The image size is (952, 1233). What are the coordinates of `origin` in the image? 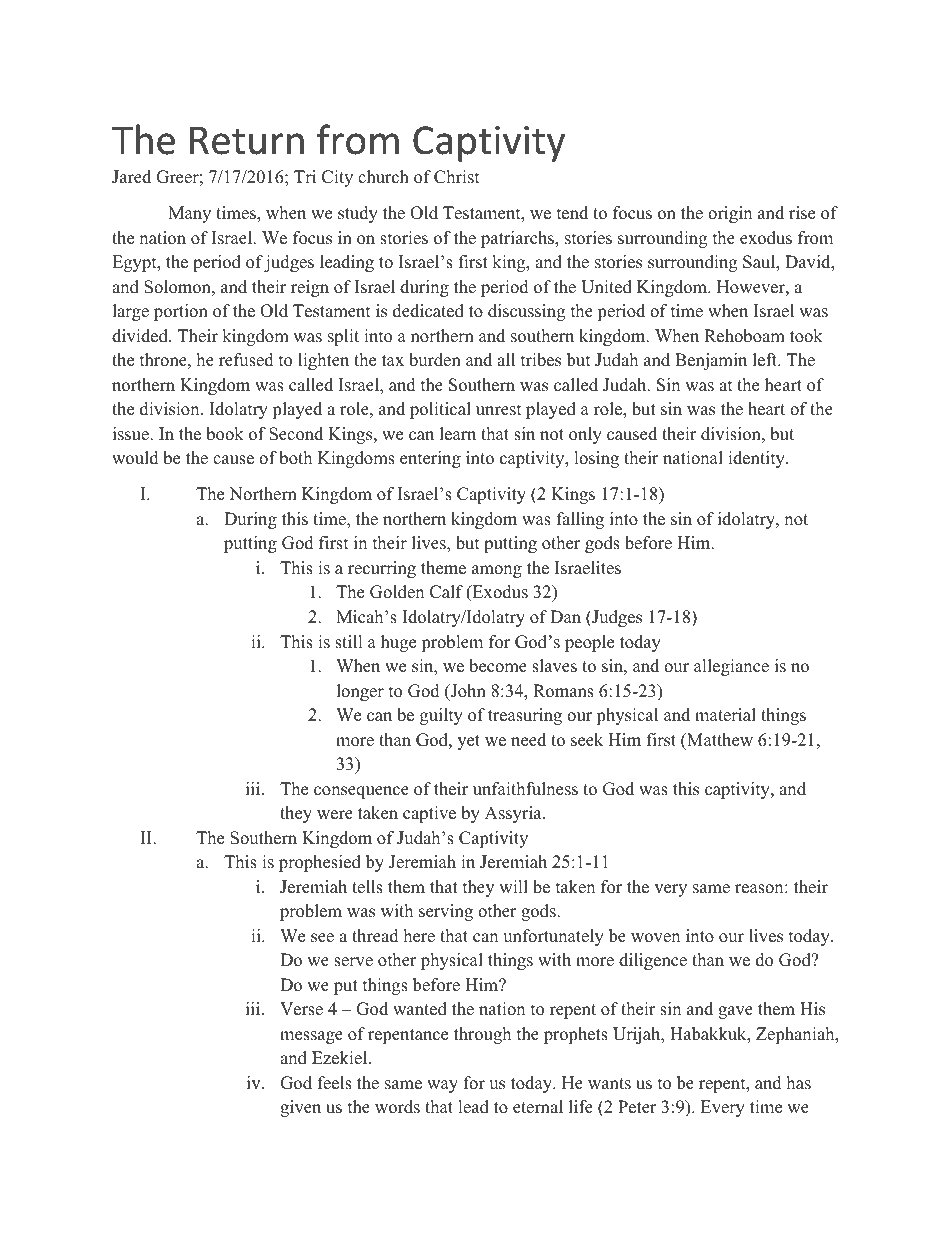 It's located at (730, 214).
